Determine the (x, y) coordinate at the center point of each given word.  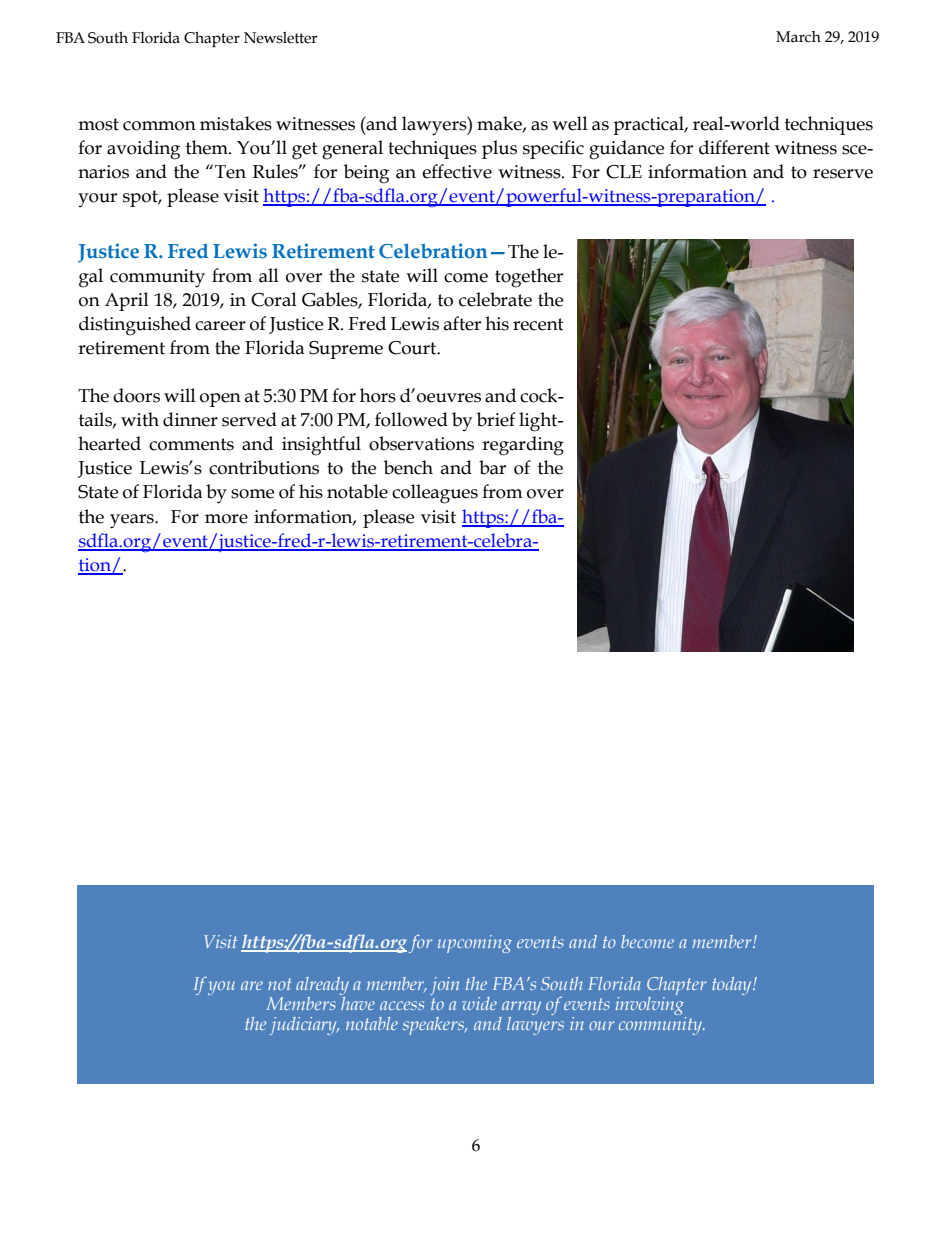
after (462, 323)
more (226, 519)
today (733, 986)
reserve (843, 174)
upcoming (475, 944)
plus (499, 149)
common (159, 126)
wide (479, 1003)
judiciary (304, 1026)
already (322, 986)
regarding (523, 446)
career (220, 326)
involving (651, 1006)
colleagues (435, 494)
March (798, 37)
